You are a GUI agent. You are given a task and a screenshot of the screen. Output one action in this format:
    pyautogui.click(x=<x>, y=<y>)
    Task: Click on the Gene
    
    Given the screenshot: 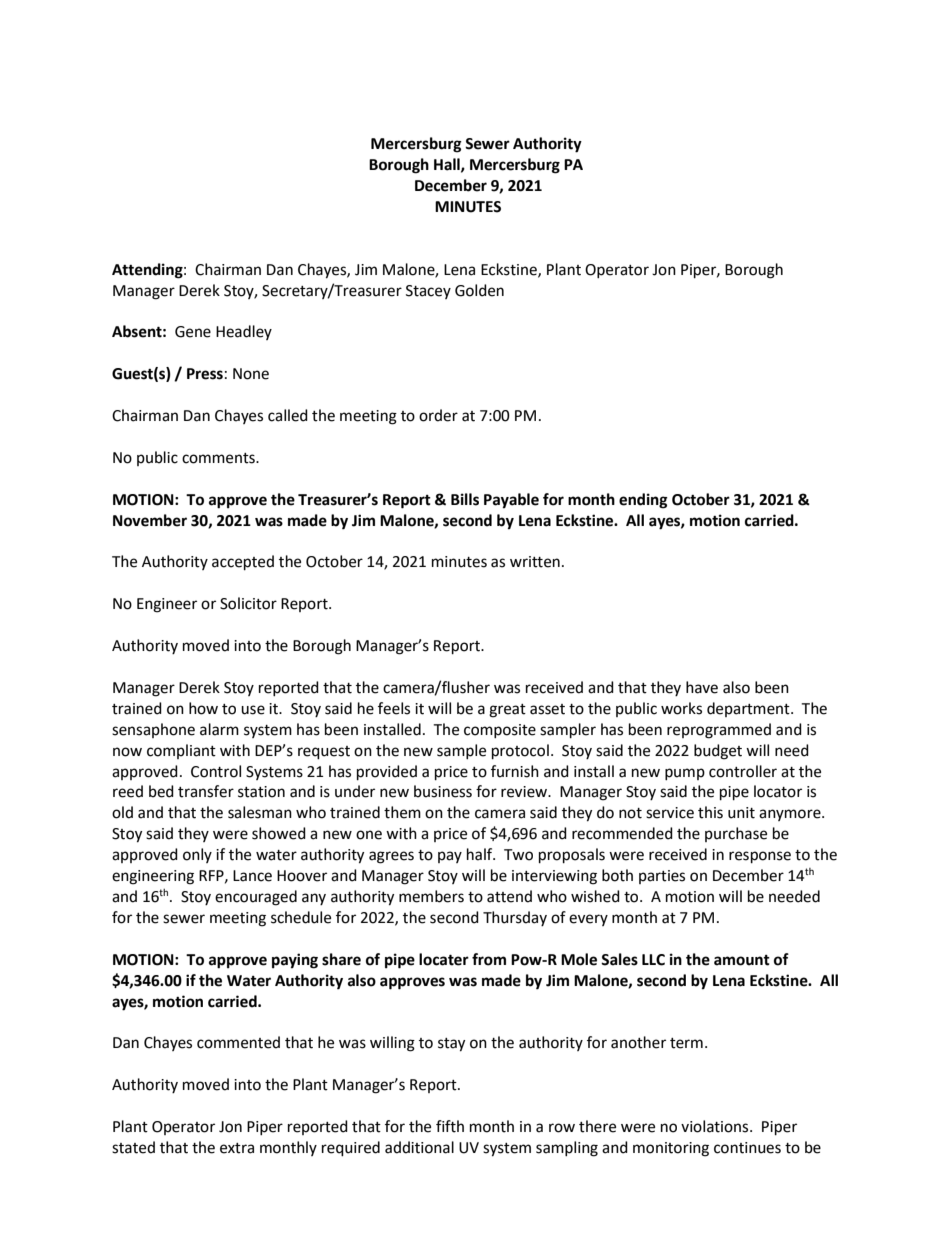 What is the action you would take?
    pyautogui.click(x=193, y=332)
